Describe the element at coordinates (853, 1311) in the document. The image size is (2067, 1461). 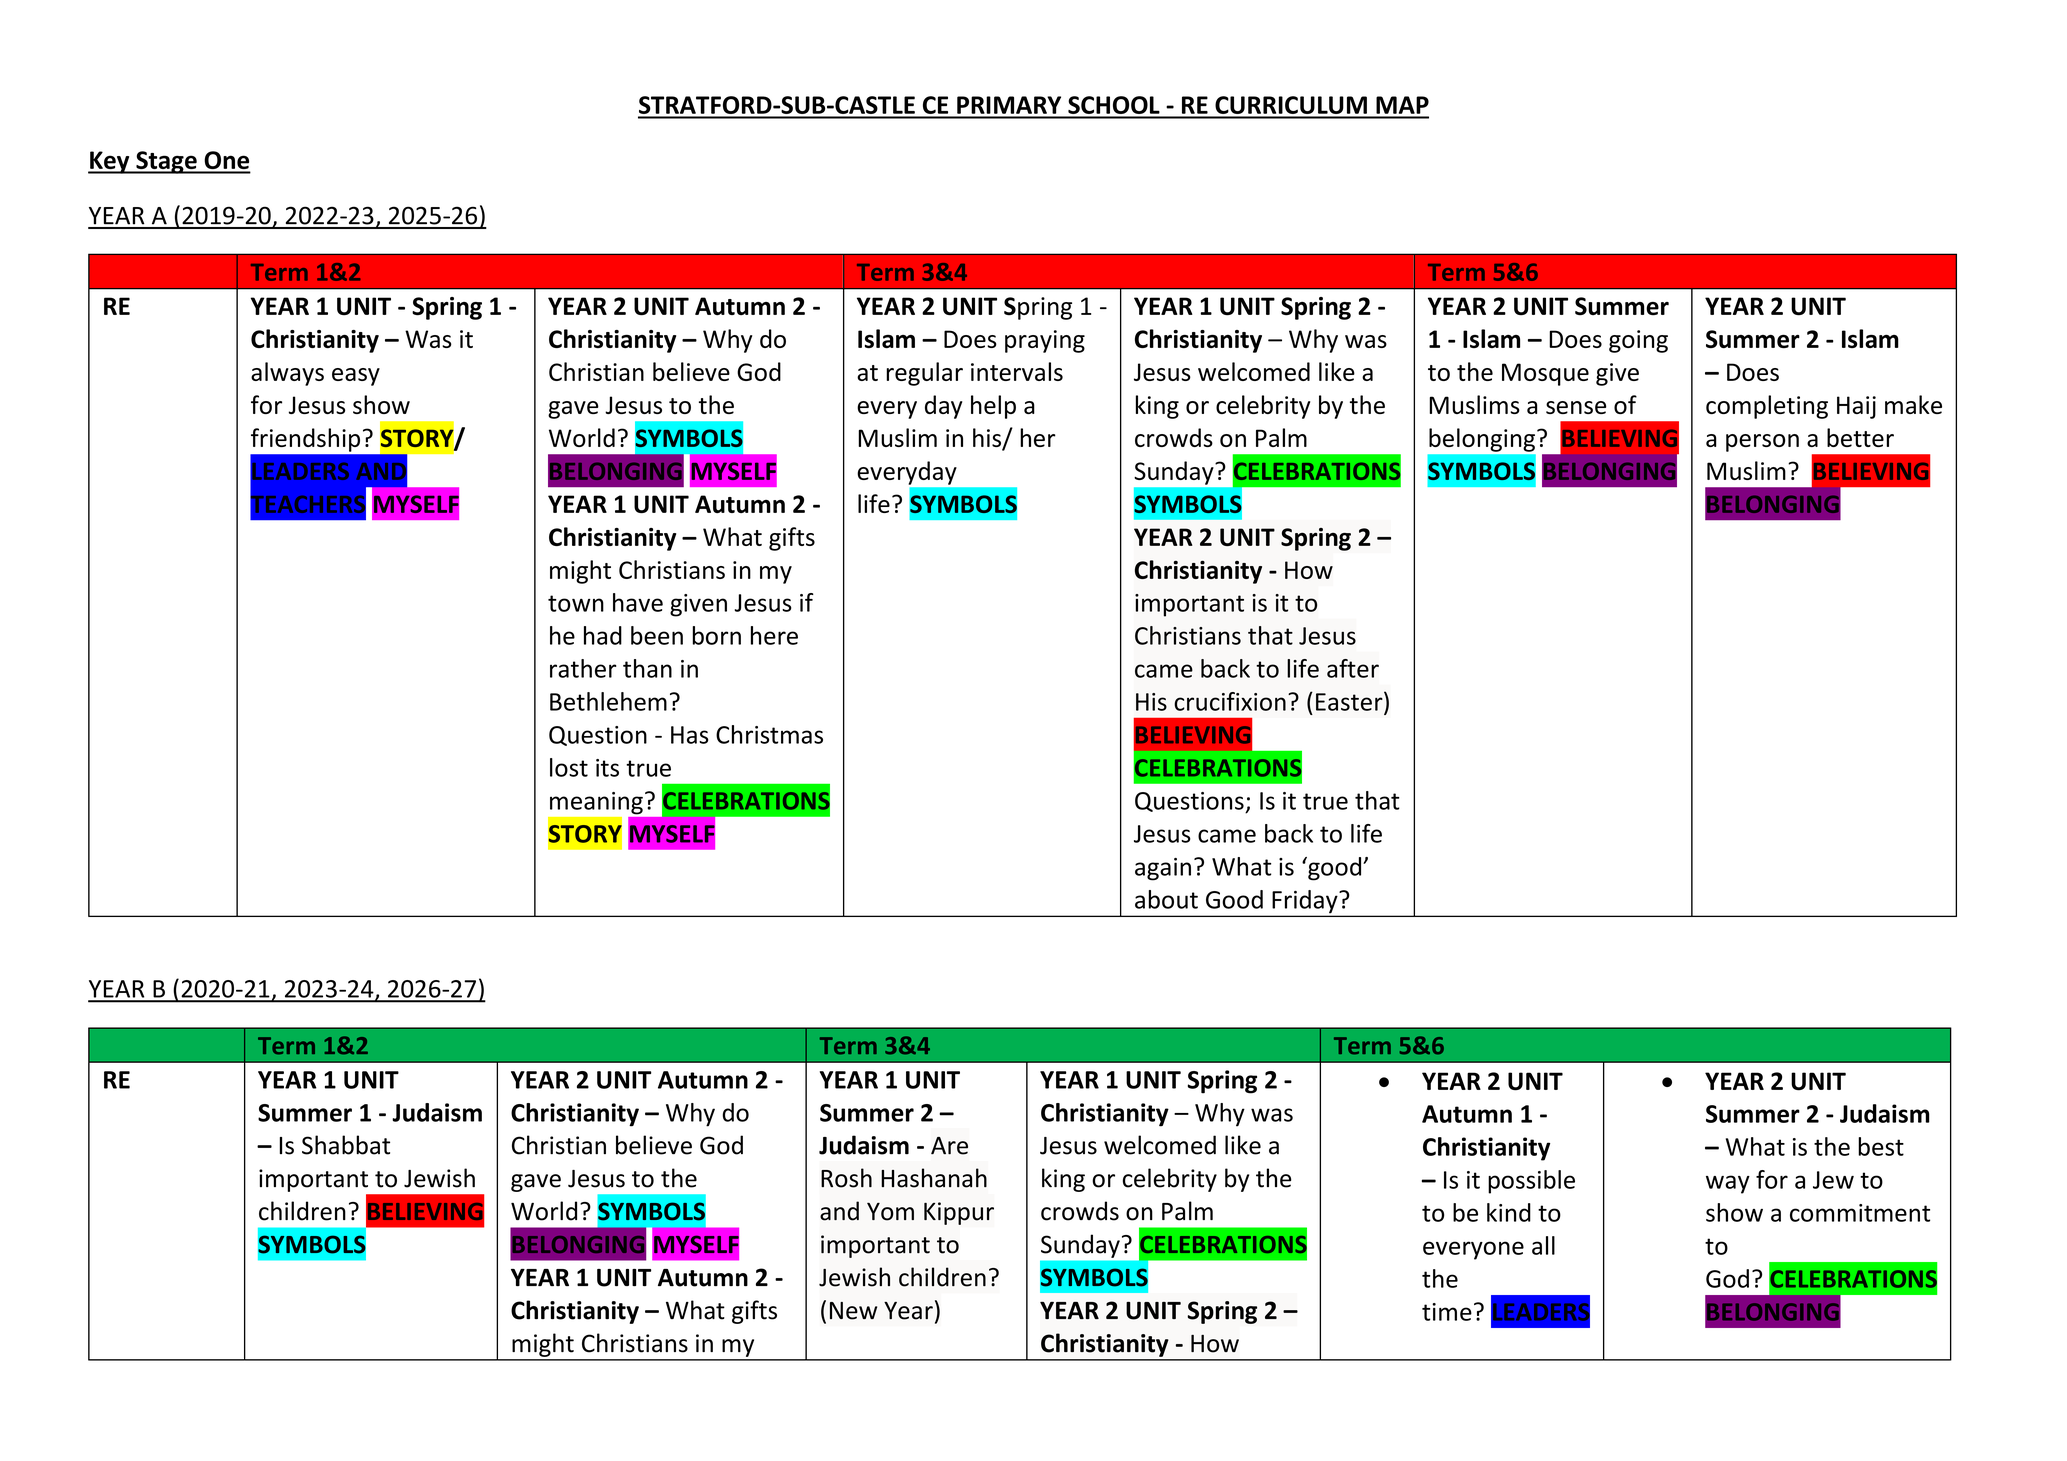
I see `New` at that location.
